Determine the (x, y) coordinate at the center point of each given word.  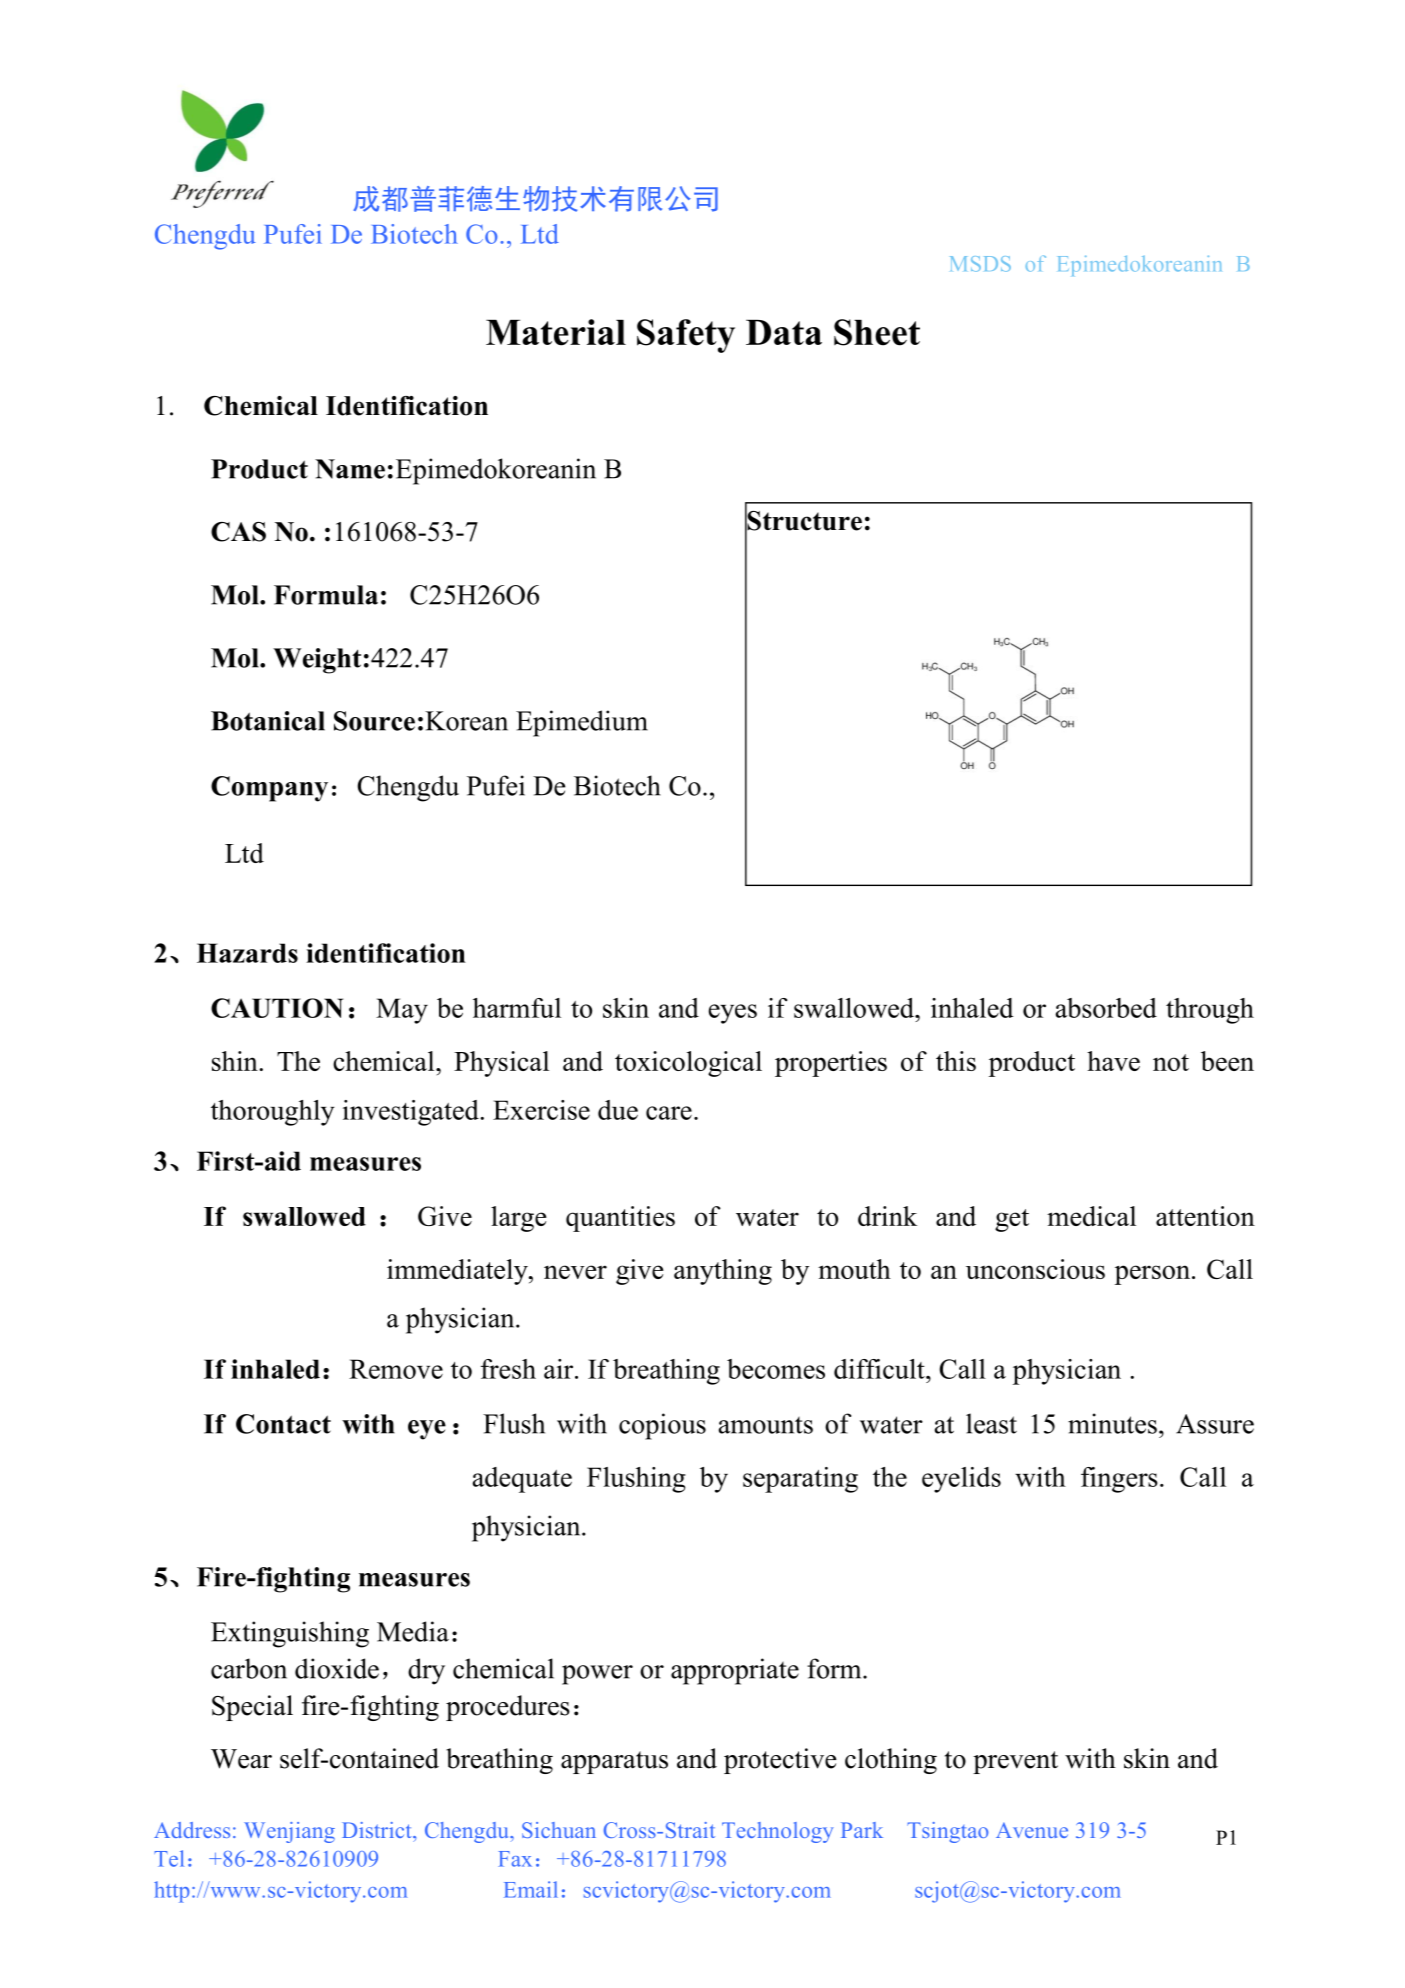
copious (662, 1426)
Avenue (1032, 1830)
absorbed (1106, 1008)
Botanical (268, 721)
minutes (1112, 1423)
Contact (283, 1424)
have (1113, 1061)
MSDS (980, 264)
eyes (733, 1014)
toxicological (688, 1064)
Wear (241, 1759)
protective (780, 1761)
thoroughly (273, 1113)
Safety (686, 336)
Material (556, 332)
